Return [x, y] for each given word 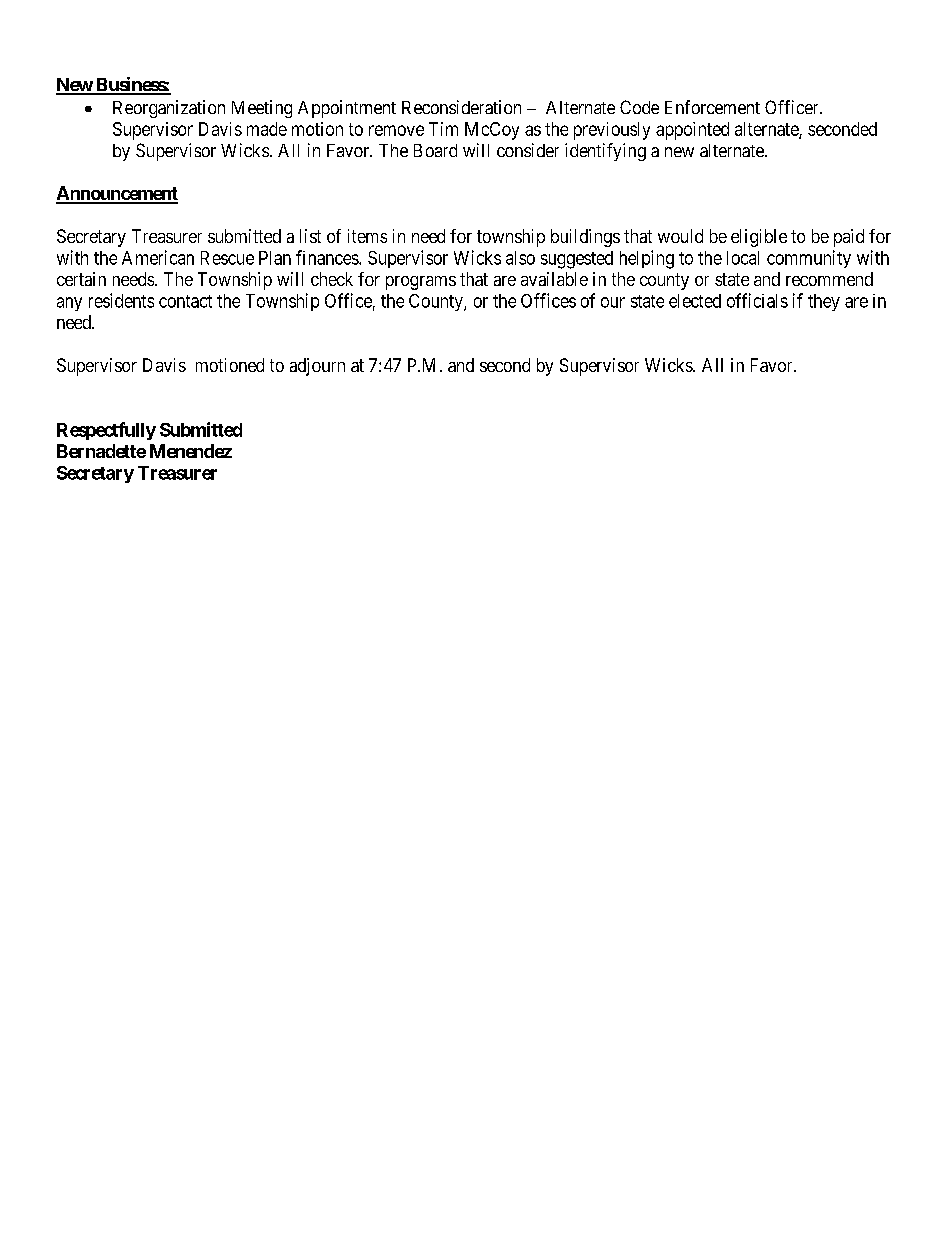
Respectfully [106, 431]
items [367, 236]
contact [185, 301]
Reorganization [169, 109]
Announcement [117, 194]
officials [757, 300]
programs [421, 283]
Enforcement [712, 107]
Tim [443, 129]
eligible [759, 238]
